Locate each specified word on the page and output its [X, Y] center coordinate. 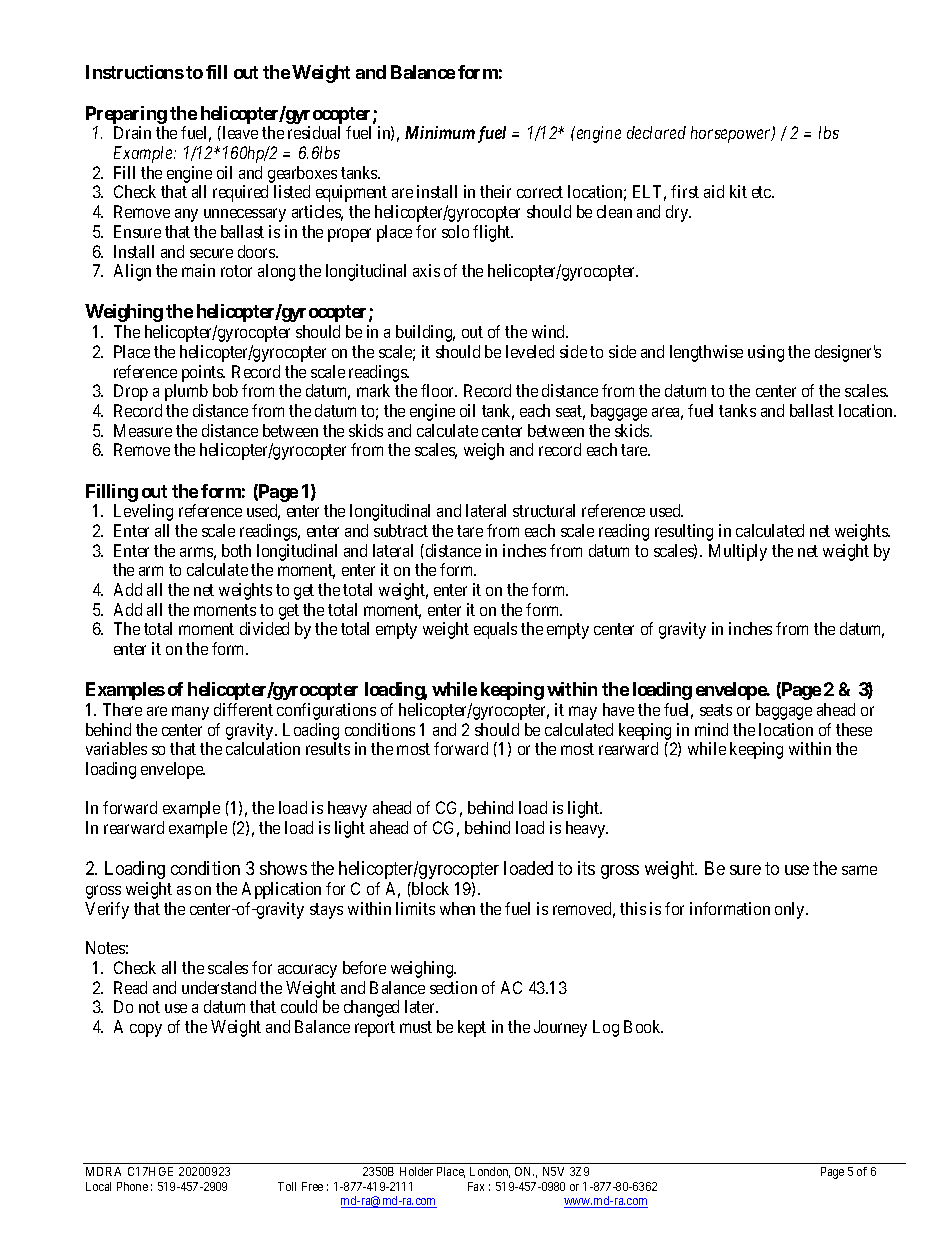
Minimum [440, 132]
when [457, 908]
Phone [132, 1186]
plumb [186, 392]
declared [656, 132]
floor [439, 390]
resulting [684, 532]
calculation [263, 748]
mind [711, 729]
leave [239, 132]
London [490, 1172]
